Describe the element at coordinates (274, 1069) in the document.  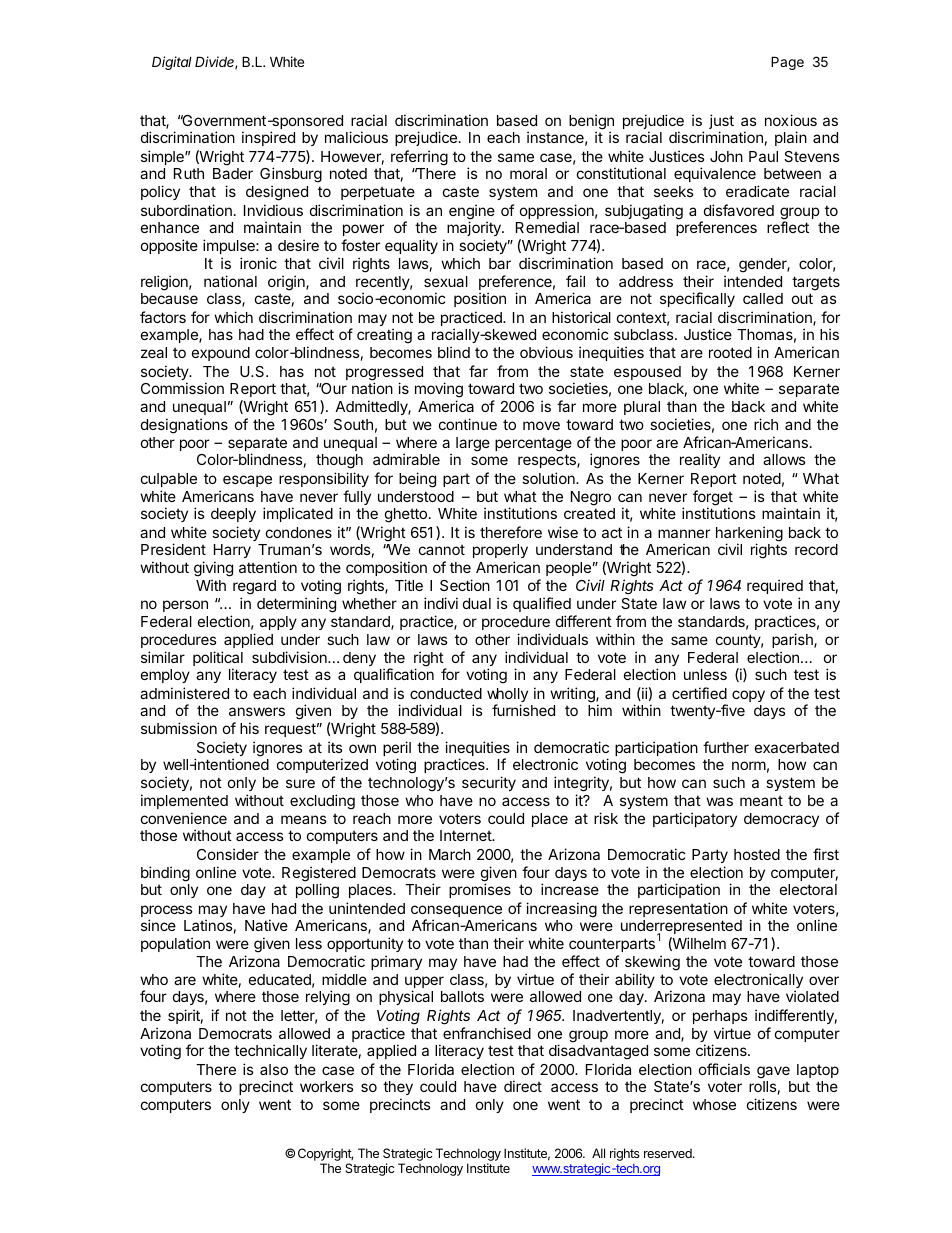
I see `also` at that location.
